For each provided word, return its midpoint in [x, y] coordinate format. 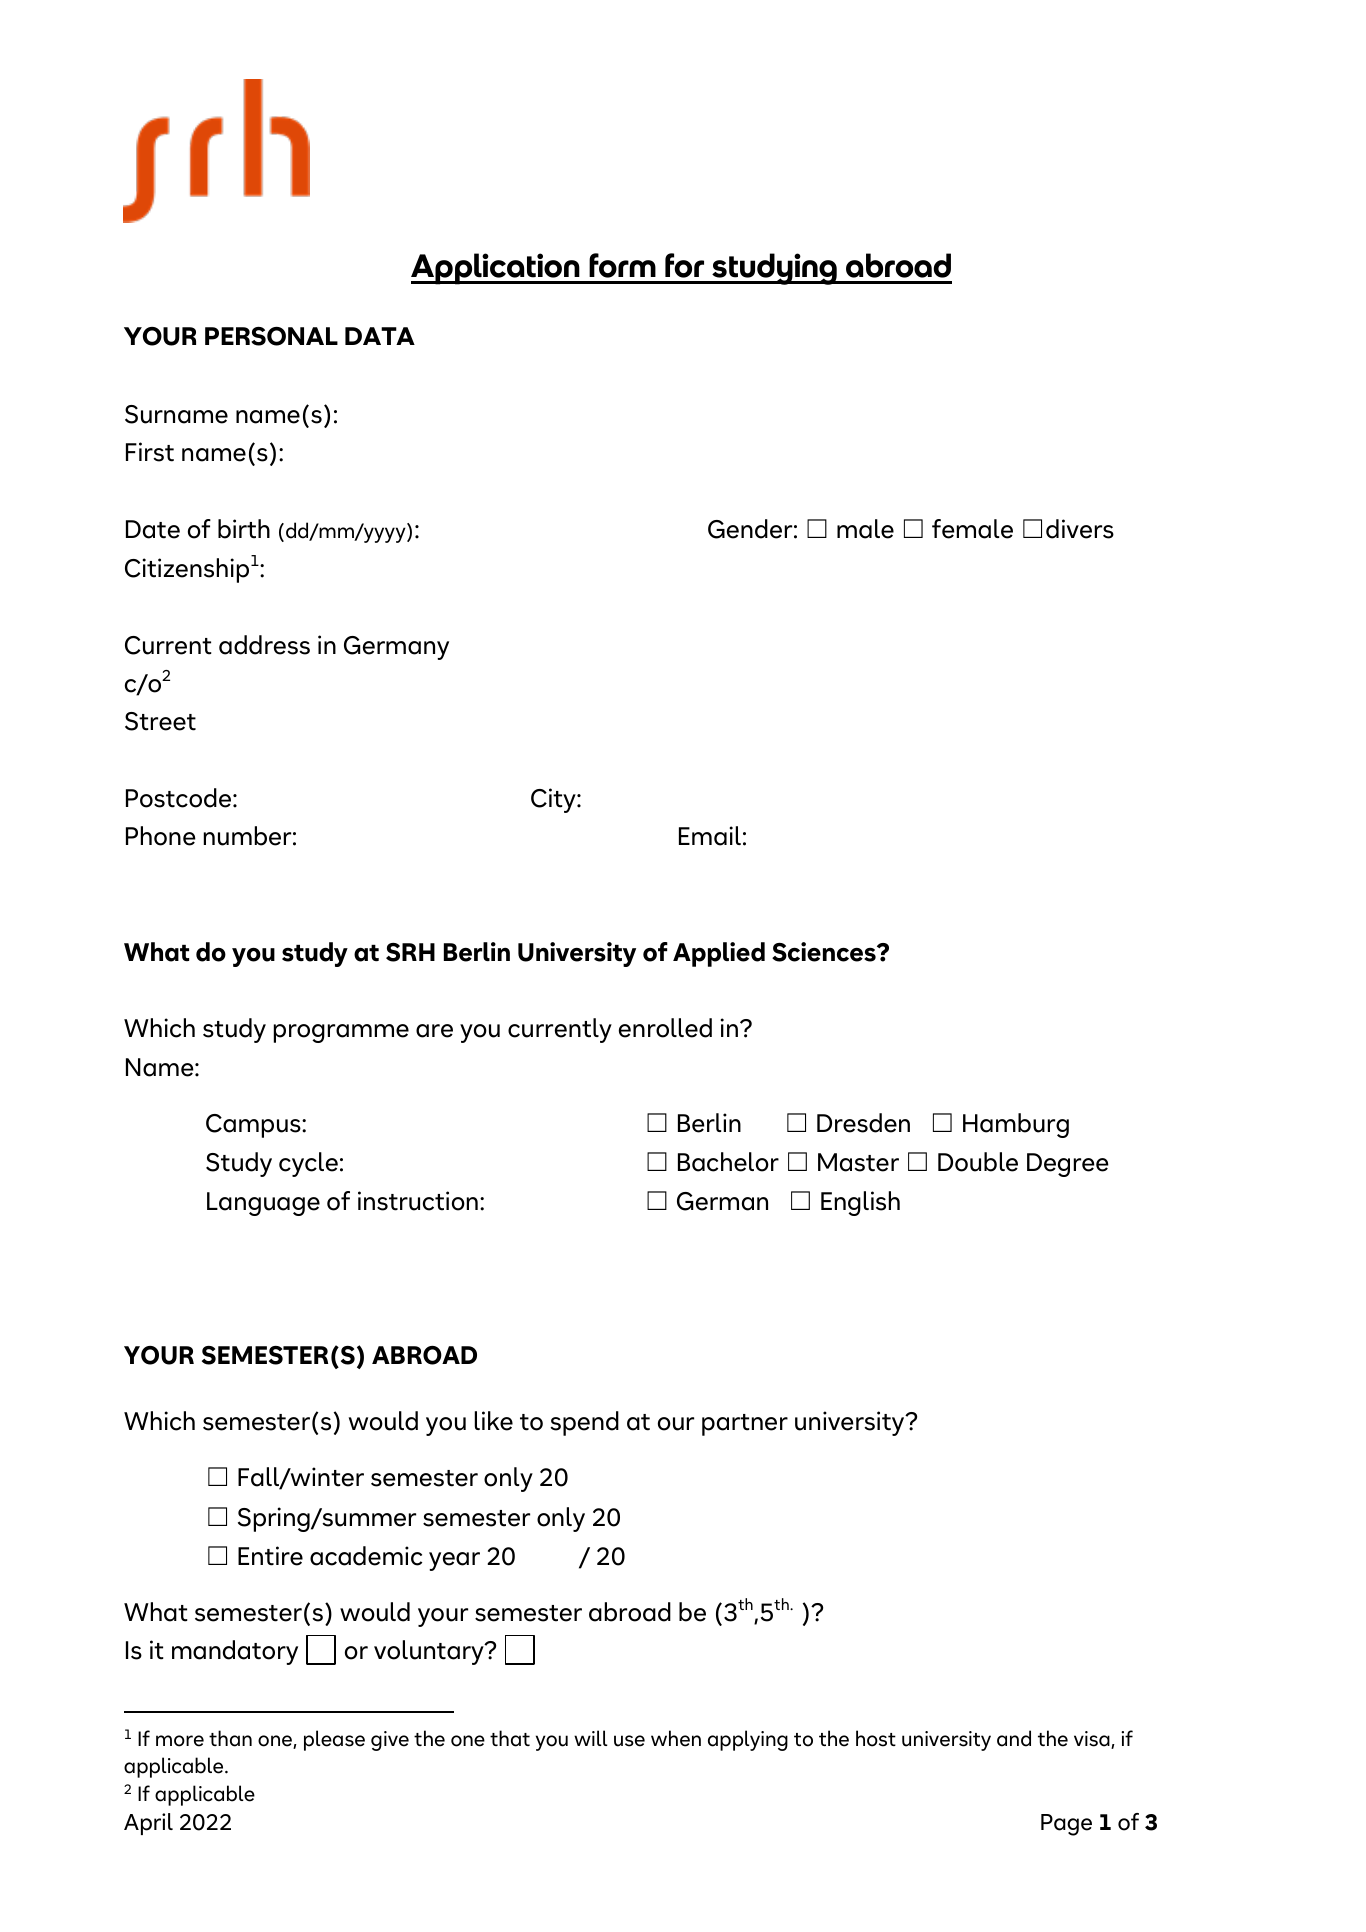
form [622, 265]
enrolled [665, 1028]
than [230, 1738]
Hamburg [1016, 1125]
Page [1066, 1825]
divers [1080, 529]
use [629, 1741]
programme [341, 1033]
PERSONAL [271, 336]
